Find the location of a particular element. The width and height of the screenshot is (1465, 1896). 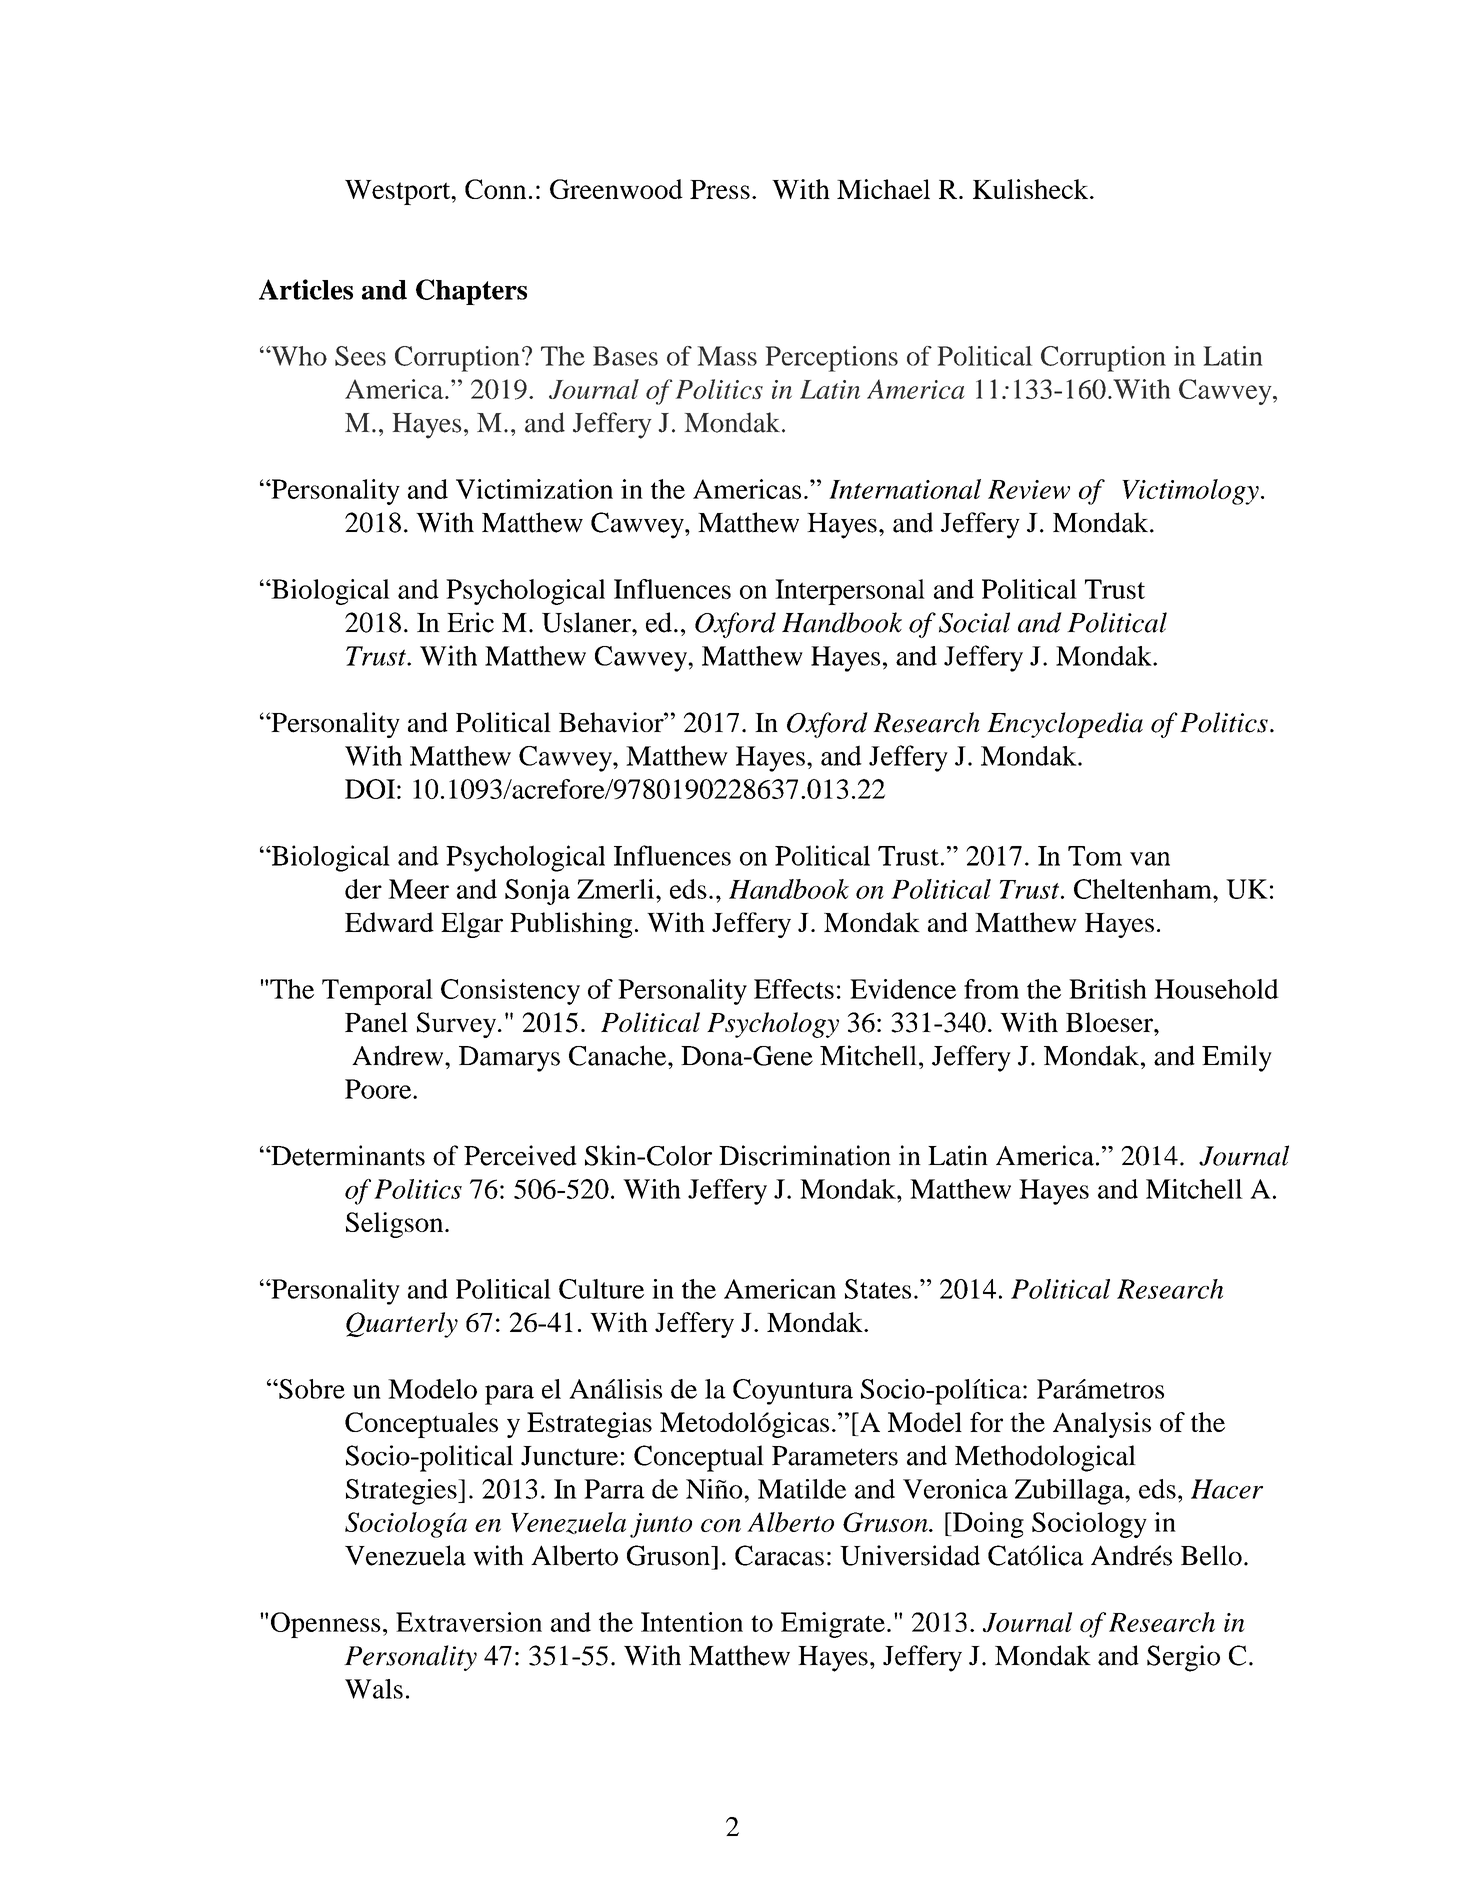

Effects is located at coordinates (794, 989).
